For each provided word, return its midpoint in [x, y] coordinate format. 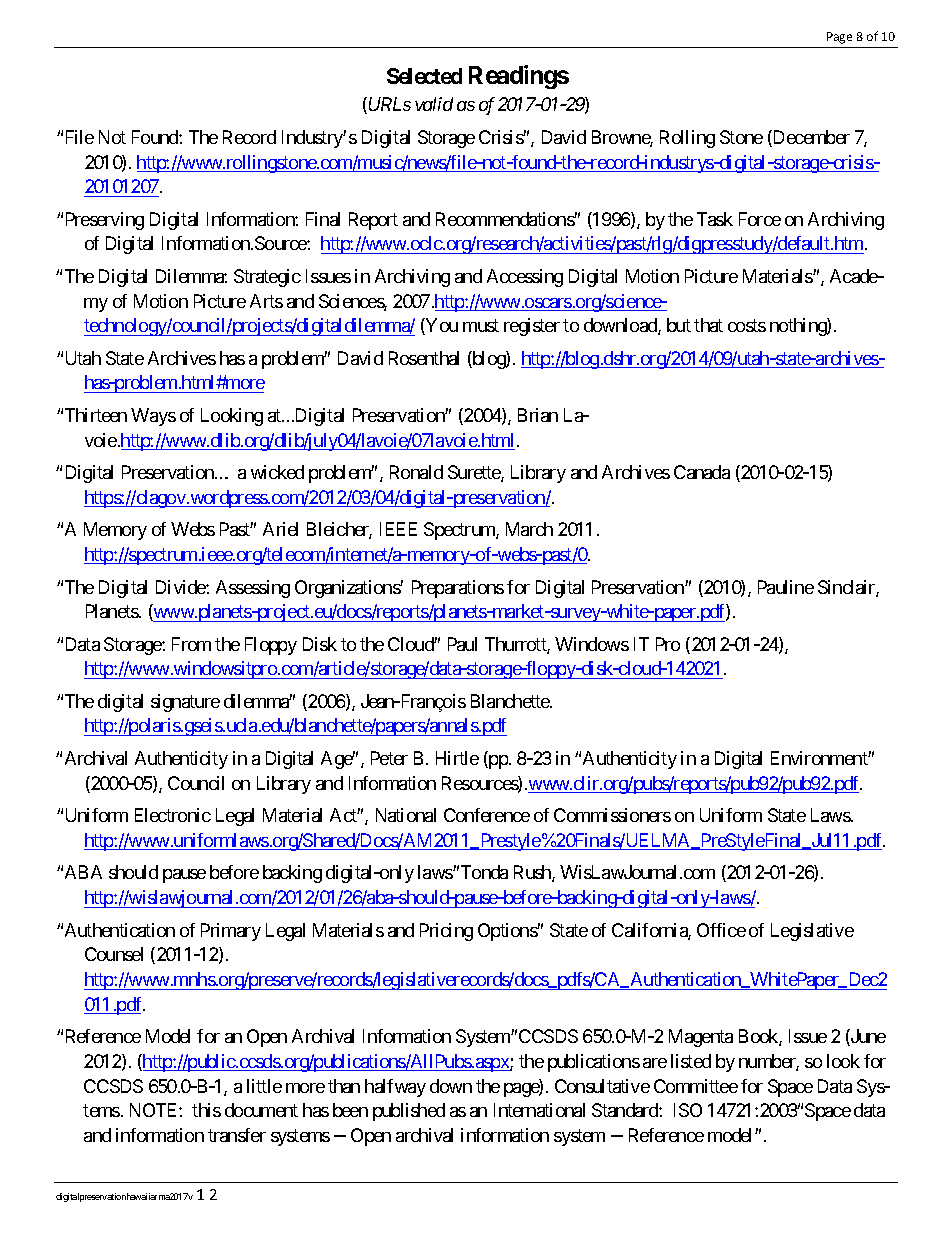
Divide [181, 587]
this [206, 1110]
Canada [702, 472]
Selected [424, 76]
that [708, 325]
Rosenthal [424, 358]
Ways [153, 417]
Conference [487, 815]
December [810, 138]
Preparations [458, 589]
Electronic [173, 815]
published [409, 1112]
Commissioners [612, 815]
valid [434, 104]
